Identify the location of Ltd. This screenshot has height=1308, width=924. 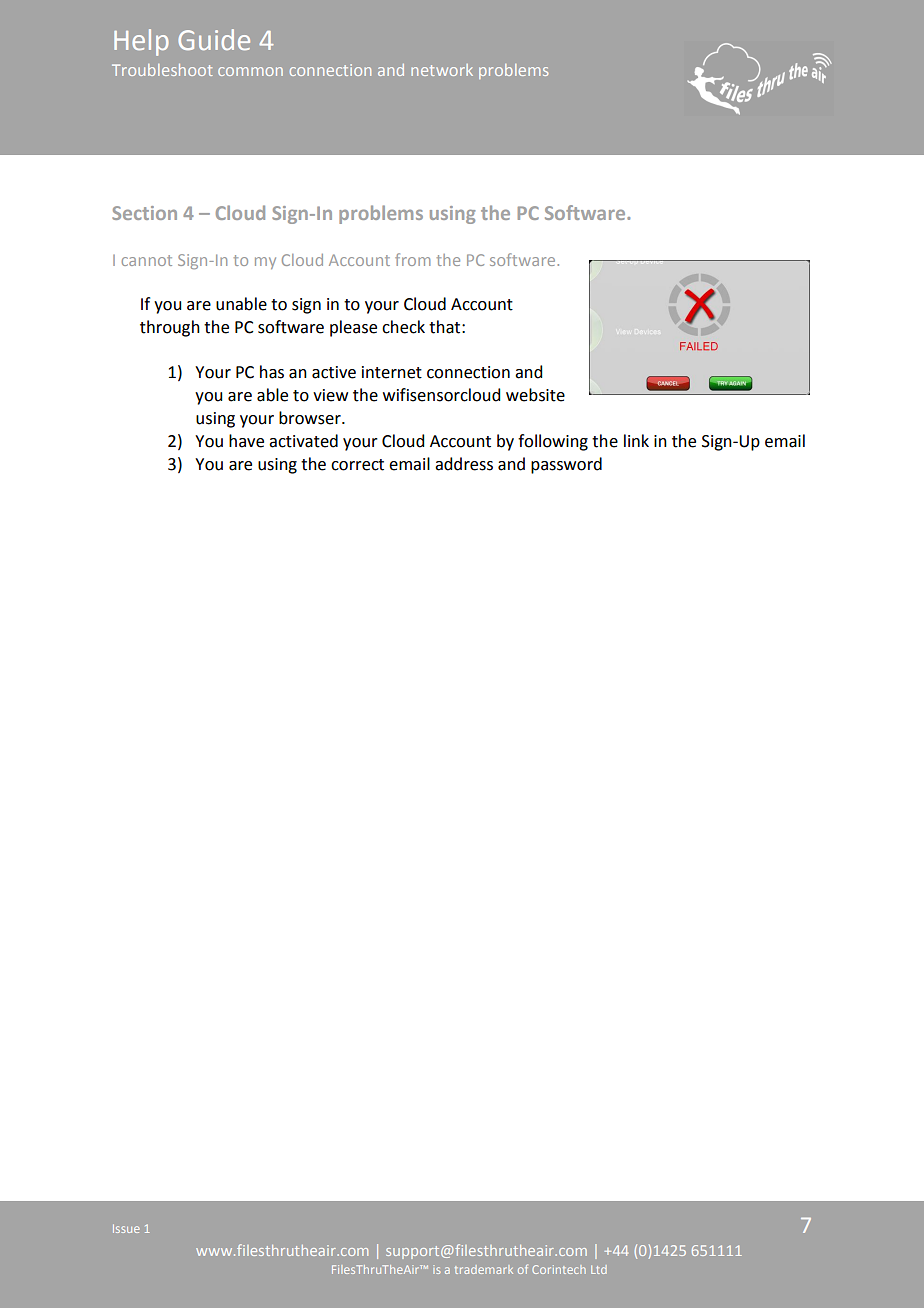
(599, 1269).
